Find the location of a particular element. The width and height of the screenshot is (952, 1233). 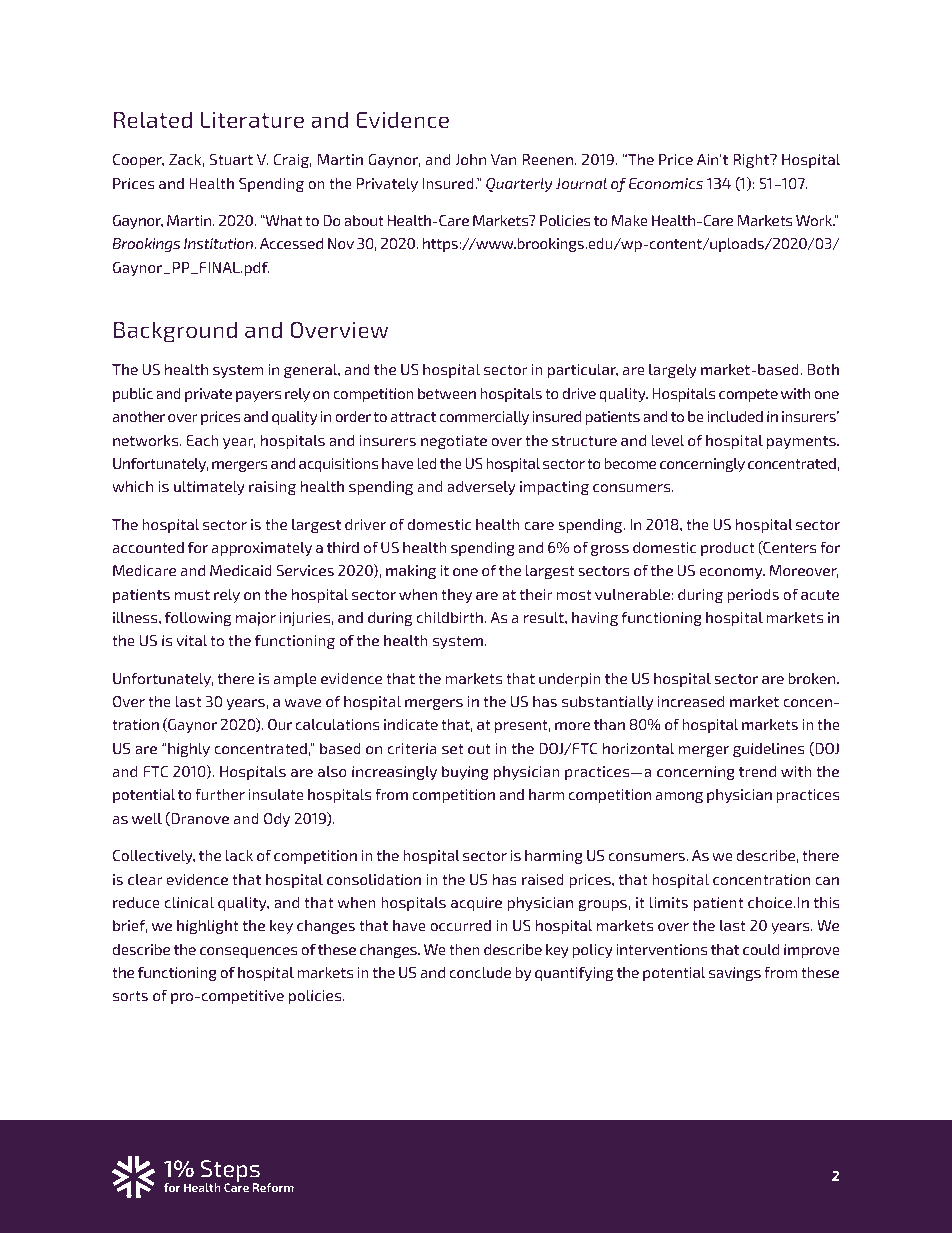

conclude is located at coordinates (480, 972).
